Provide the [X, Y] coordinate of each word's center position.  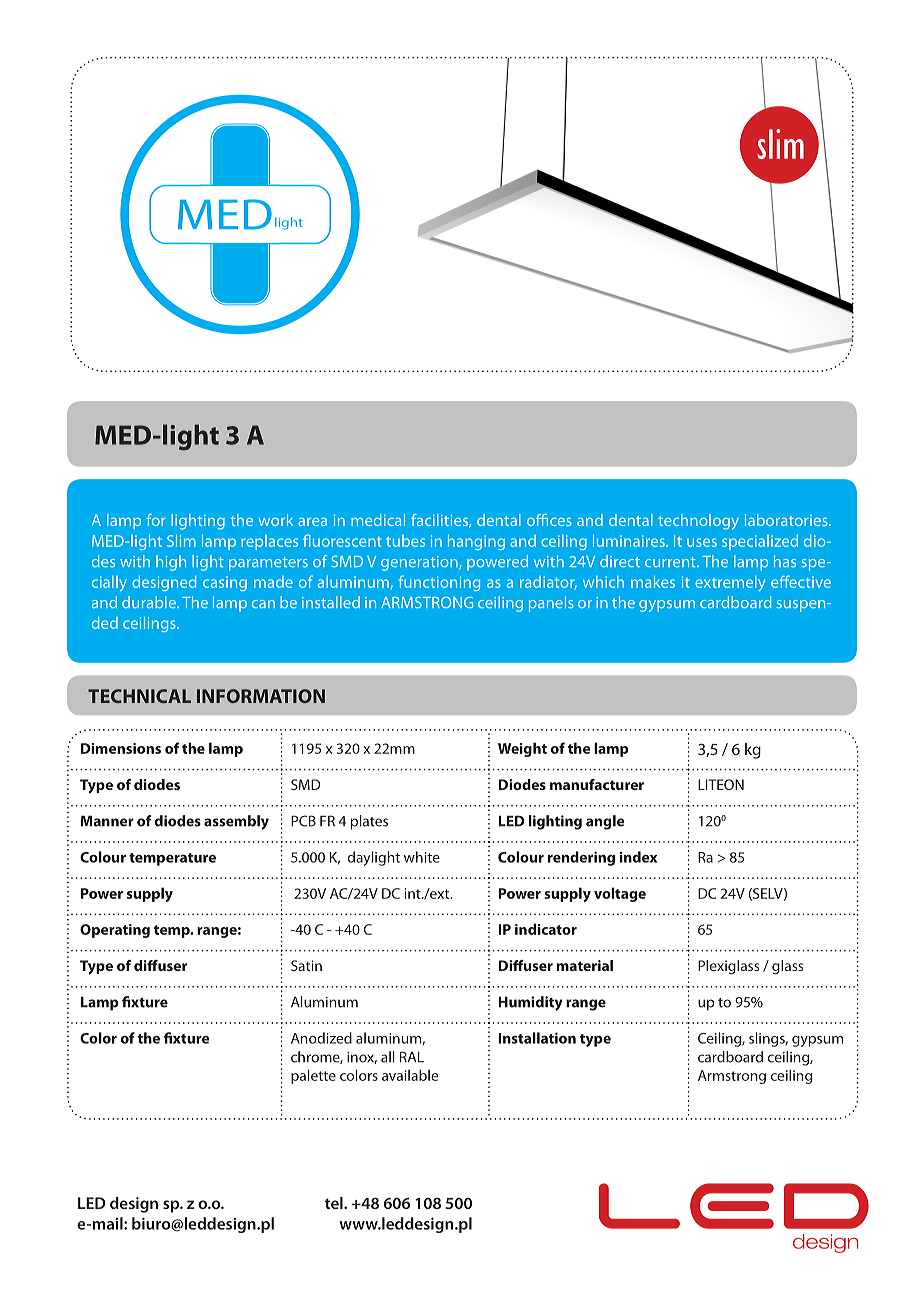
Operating [115, 931]
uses [702, 542]
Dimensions [121, 748]
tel [335, 1203]
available [410, 1075]
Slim [181, 541]
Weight [522, 749]
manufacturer [597, 784]
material [585, 965]
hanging [476, 542]
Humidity [531, 1003]
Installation [537, 1038]
